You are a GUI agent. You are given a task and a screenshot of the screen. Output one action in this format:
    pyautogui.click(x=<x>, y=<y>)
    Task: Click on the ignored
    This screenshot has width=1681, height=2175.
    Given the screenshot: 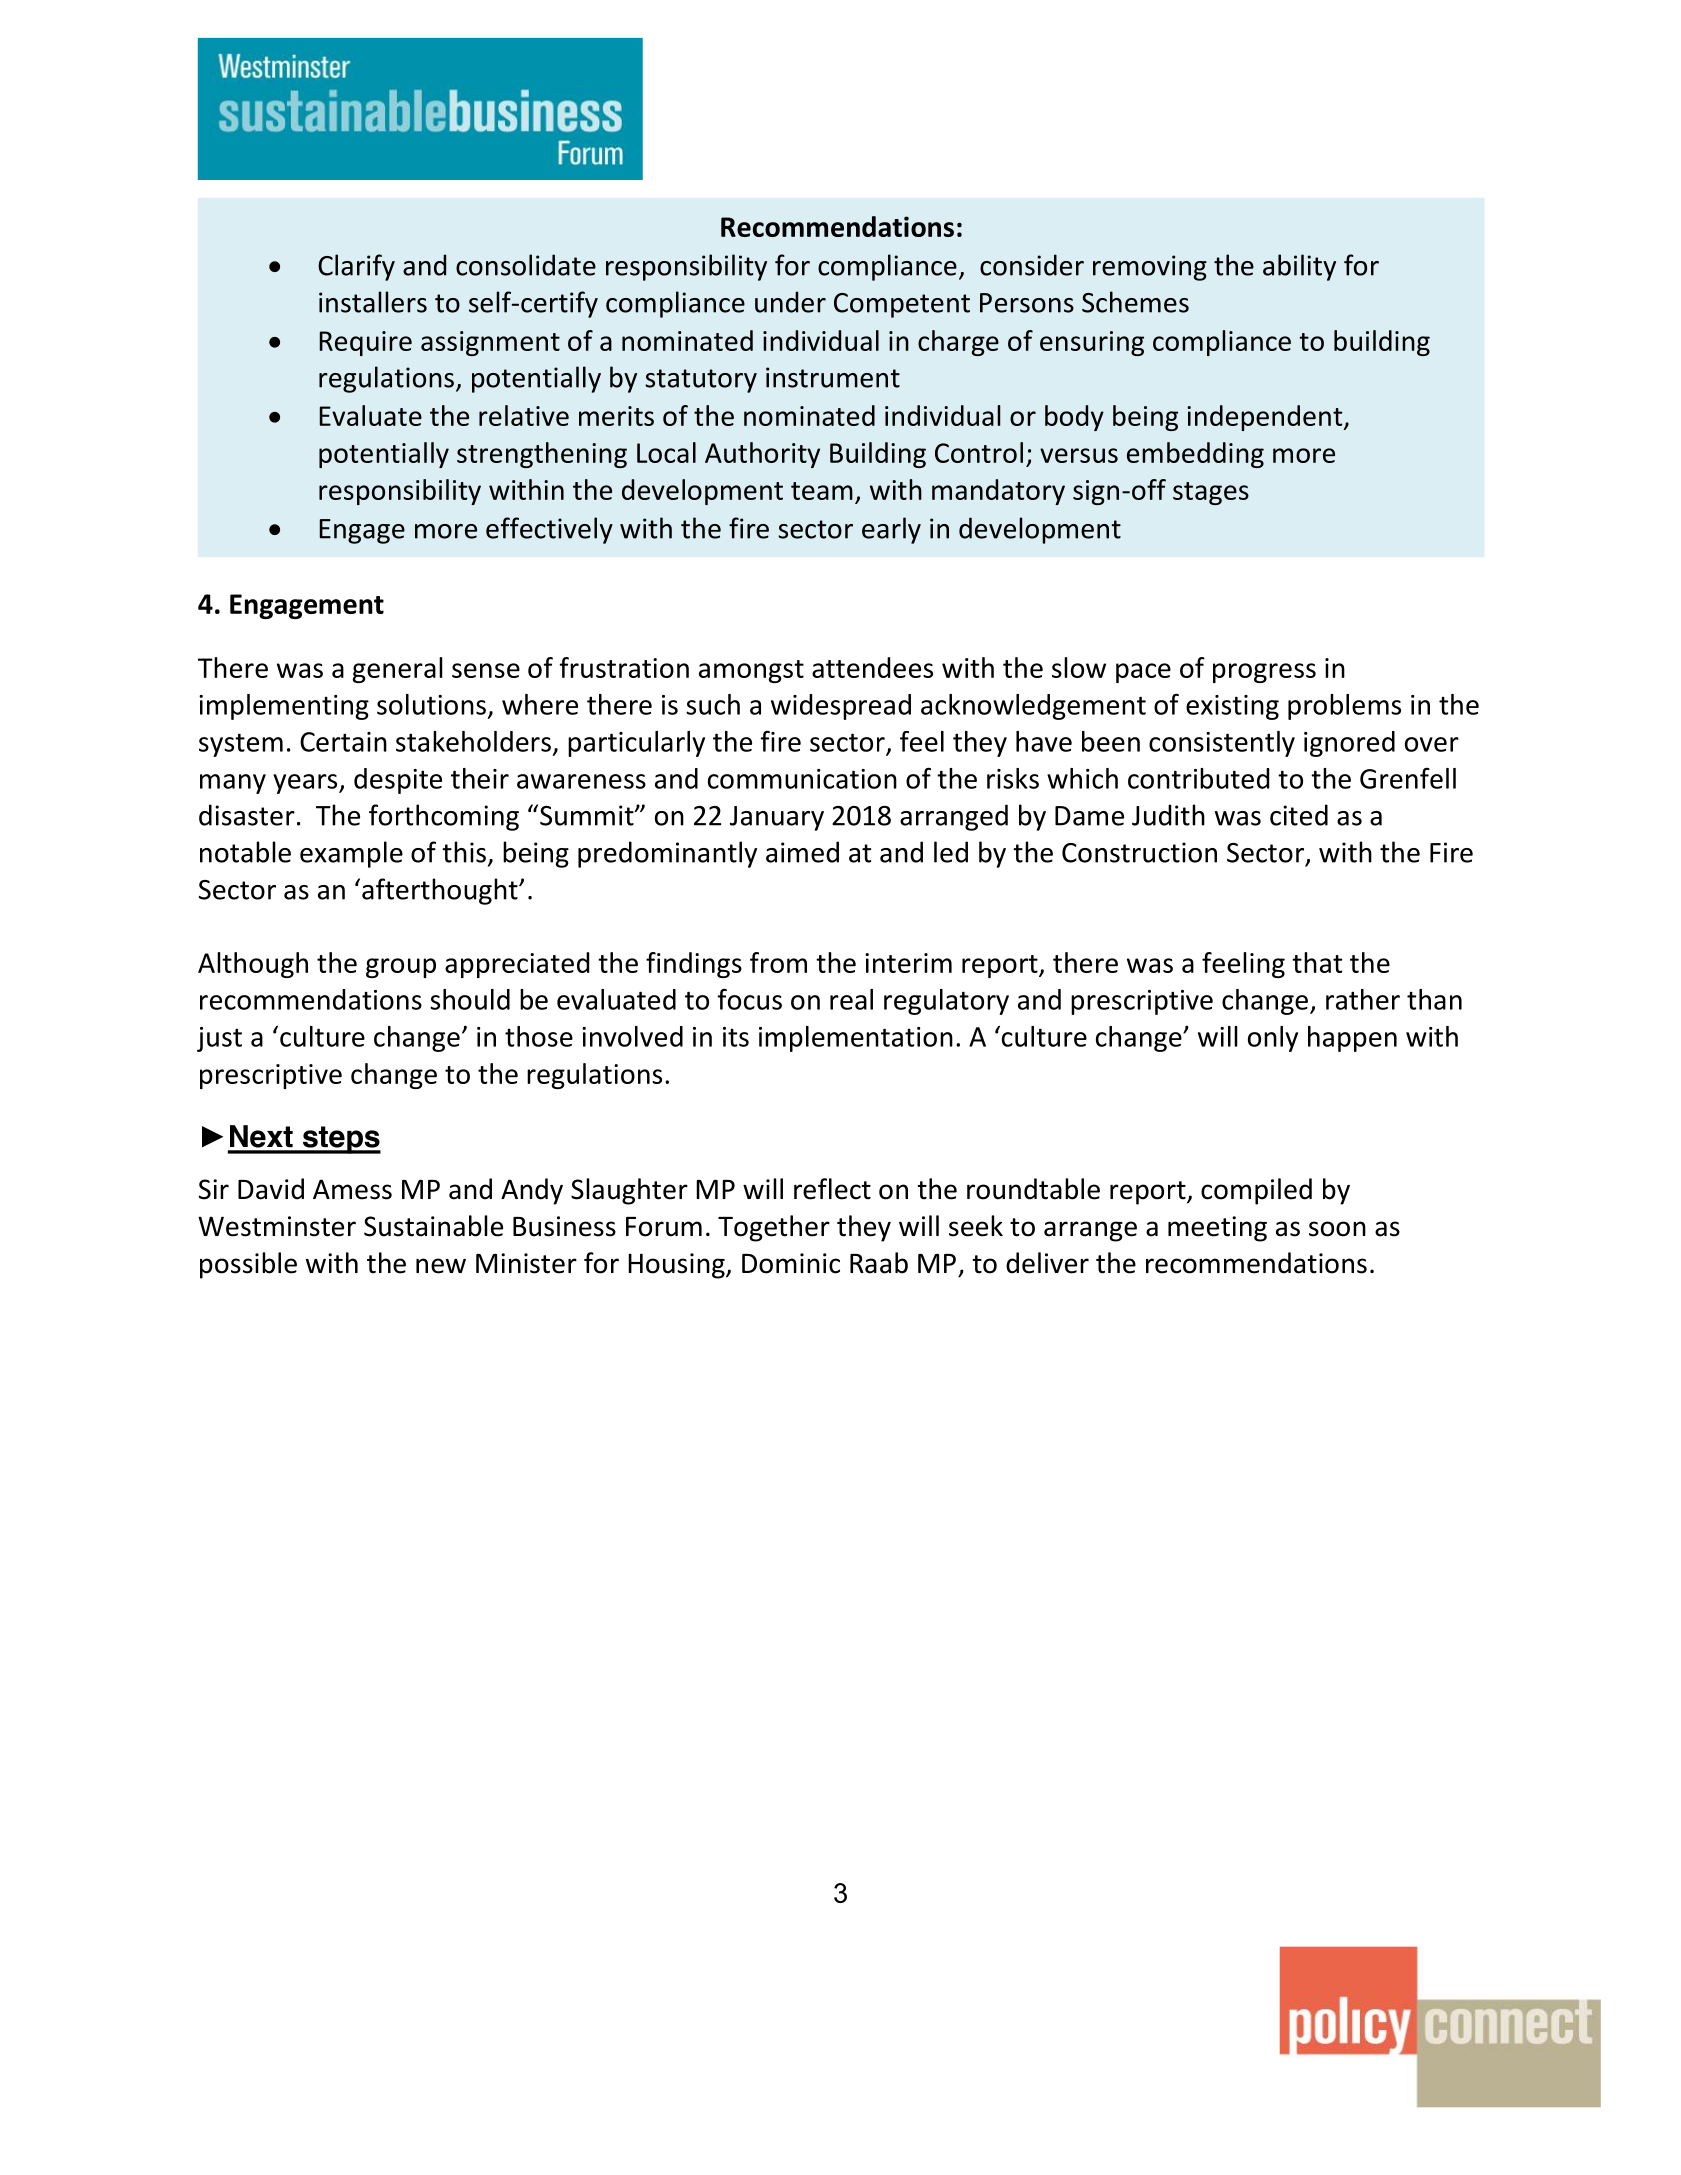 What is the action you would take?
    pyautogui.click(x=1349, y=744)
